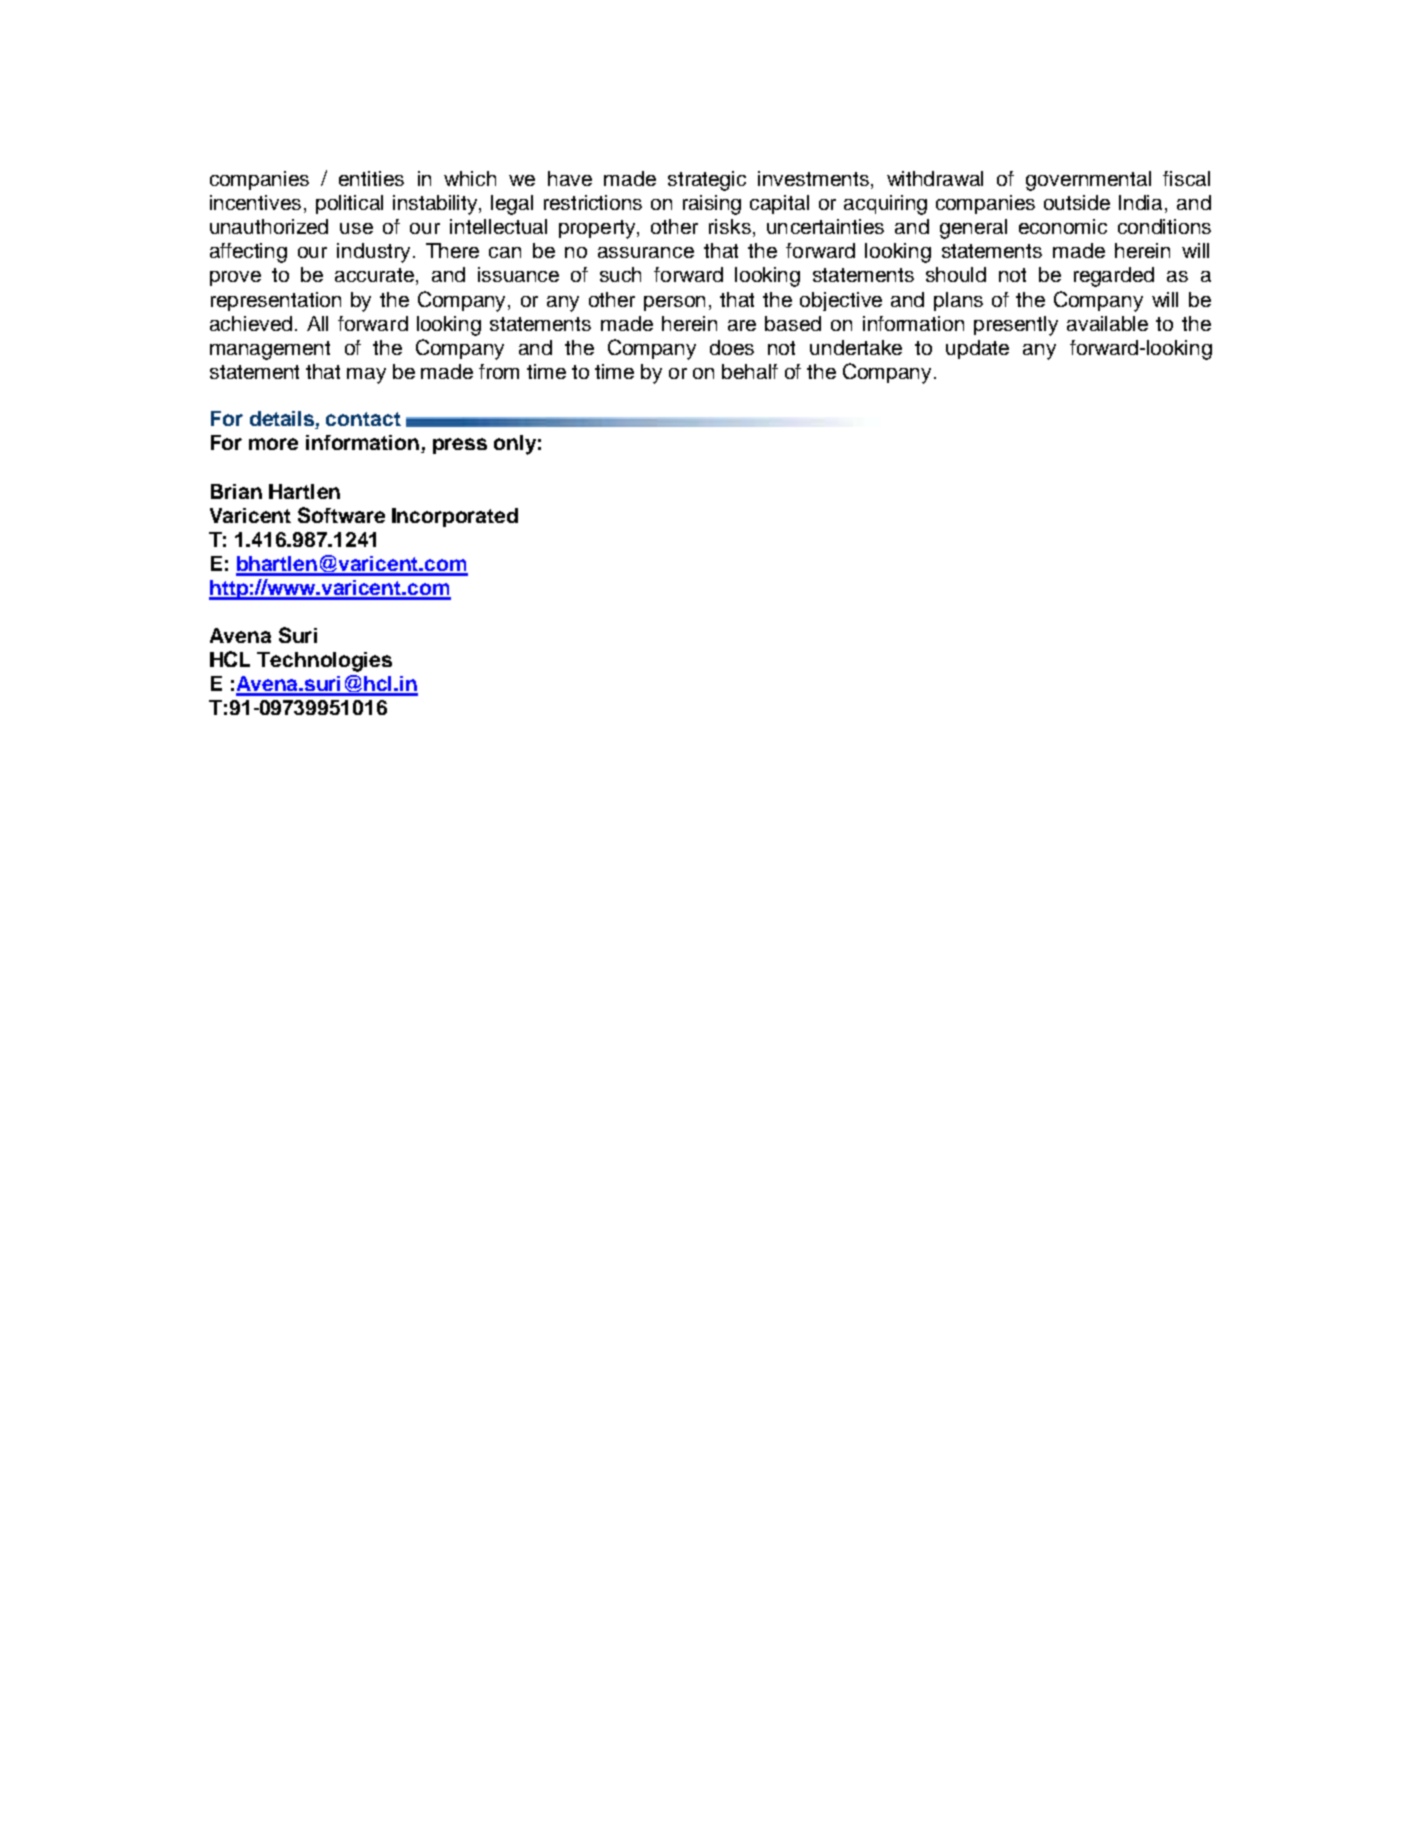  I want to click on update, so click(977, 349).
